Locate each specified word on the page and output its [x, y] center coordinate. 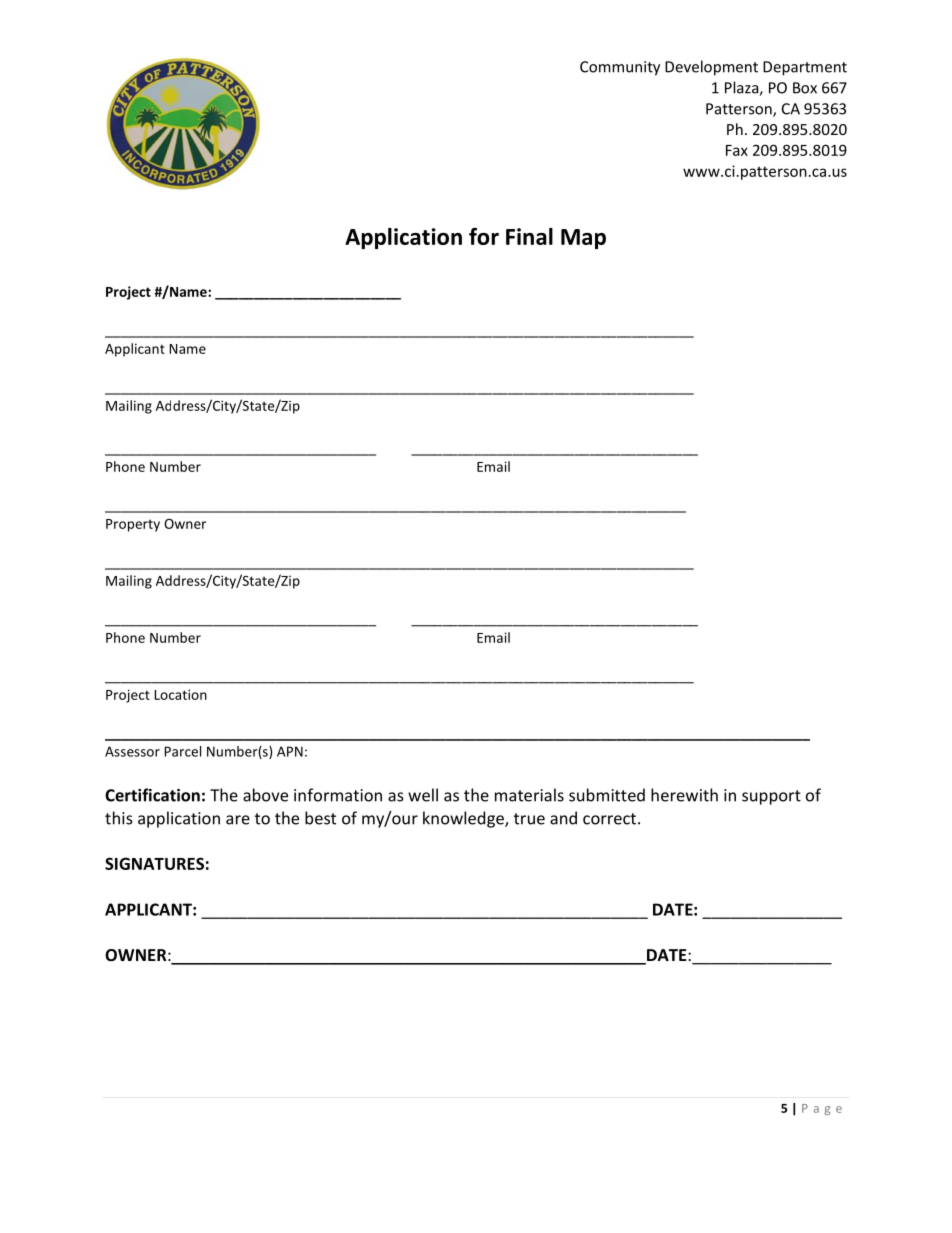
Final [529, 236]
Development [711, 68]
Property [133, 525]
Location [180, 694]
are [238, 820]
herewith [684, 795]
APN [290, 751]
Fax [737, 150]
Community [620, 68]
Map [583, 239]
